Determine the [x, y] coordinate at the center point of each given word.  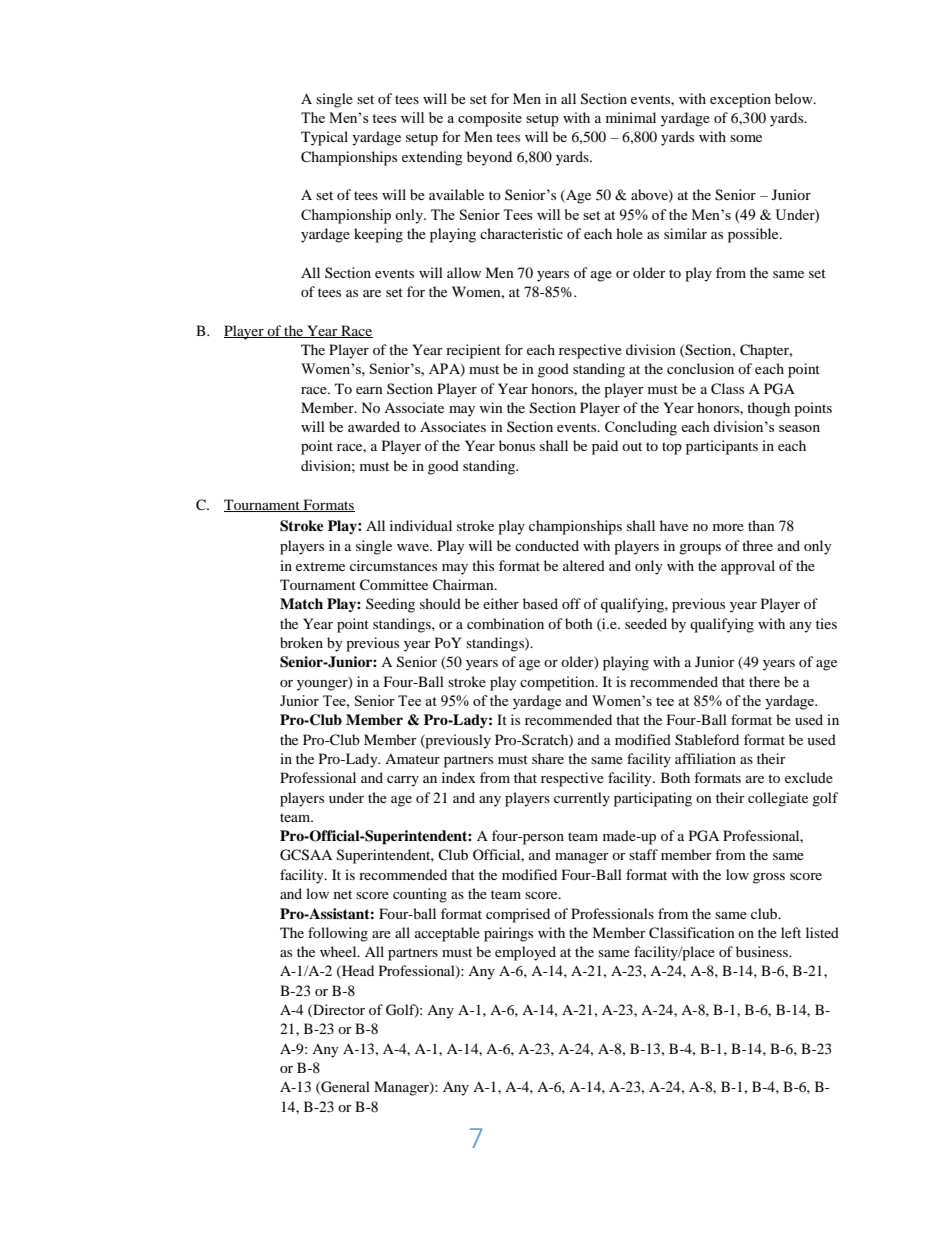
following [338, 934]
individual [421, 525]
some [746, 138]
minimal [631, 117]
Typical [324, 138]
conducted [547, 545]
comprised [518, 915]
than [761, 525]
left [791, 932]
